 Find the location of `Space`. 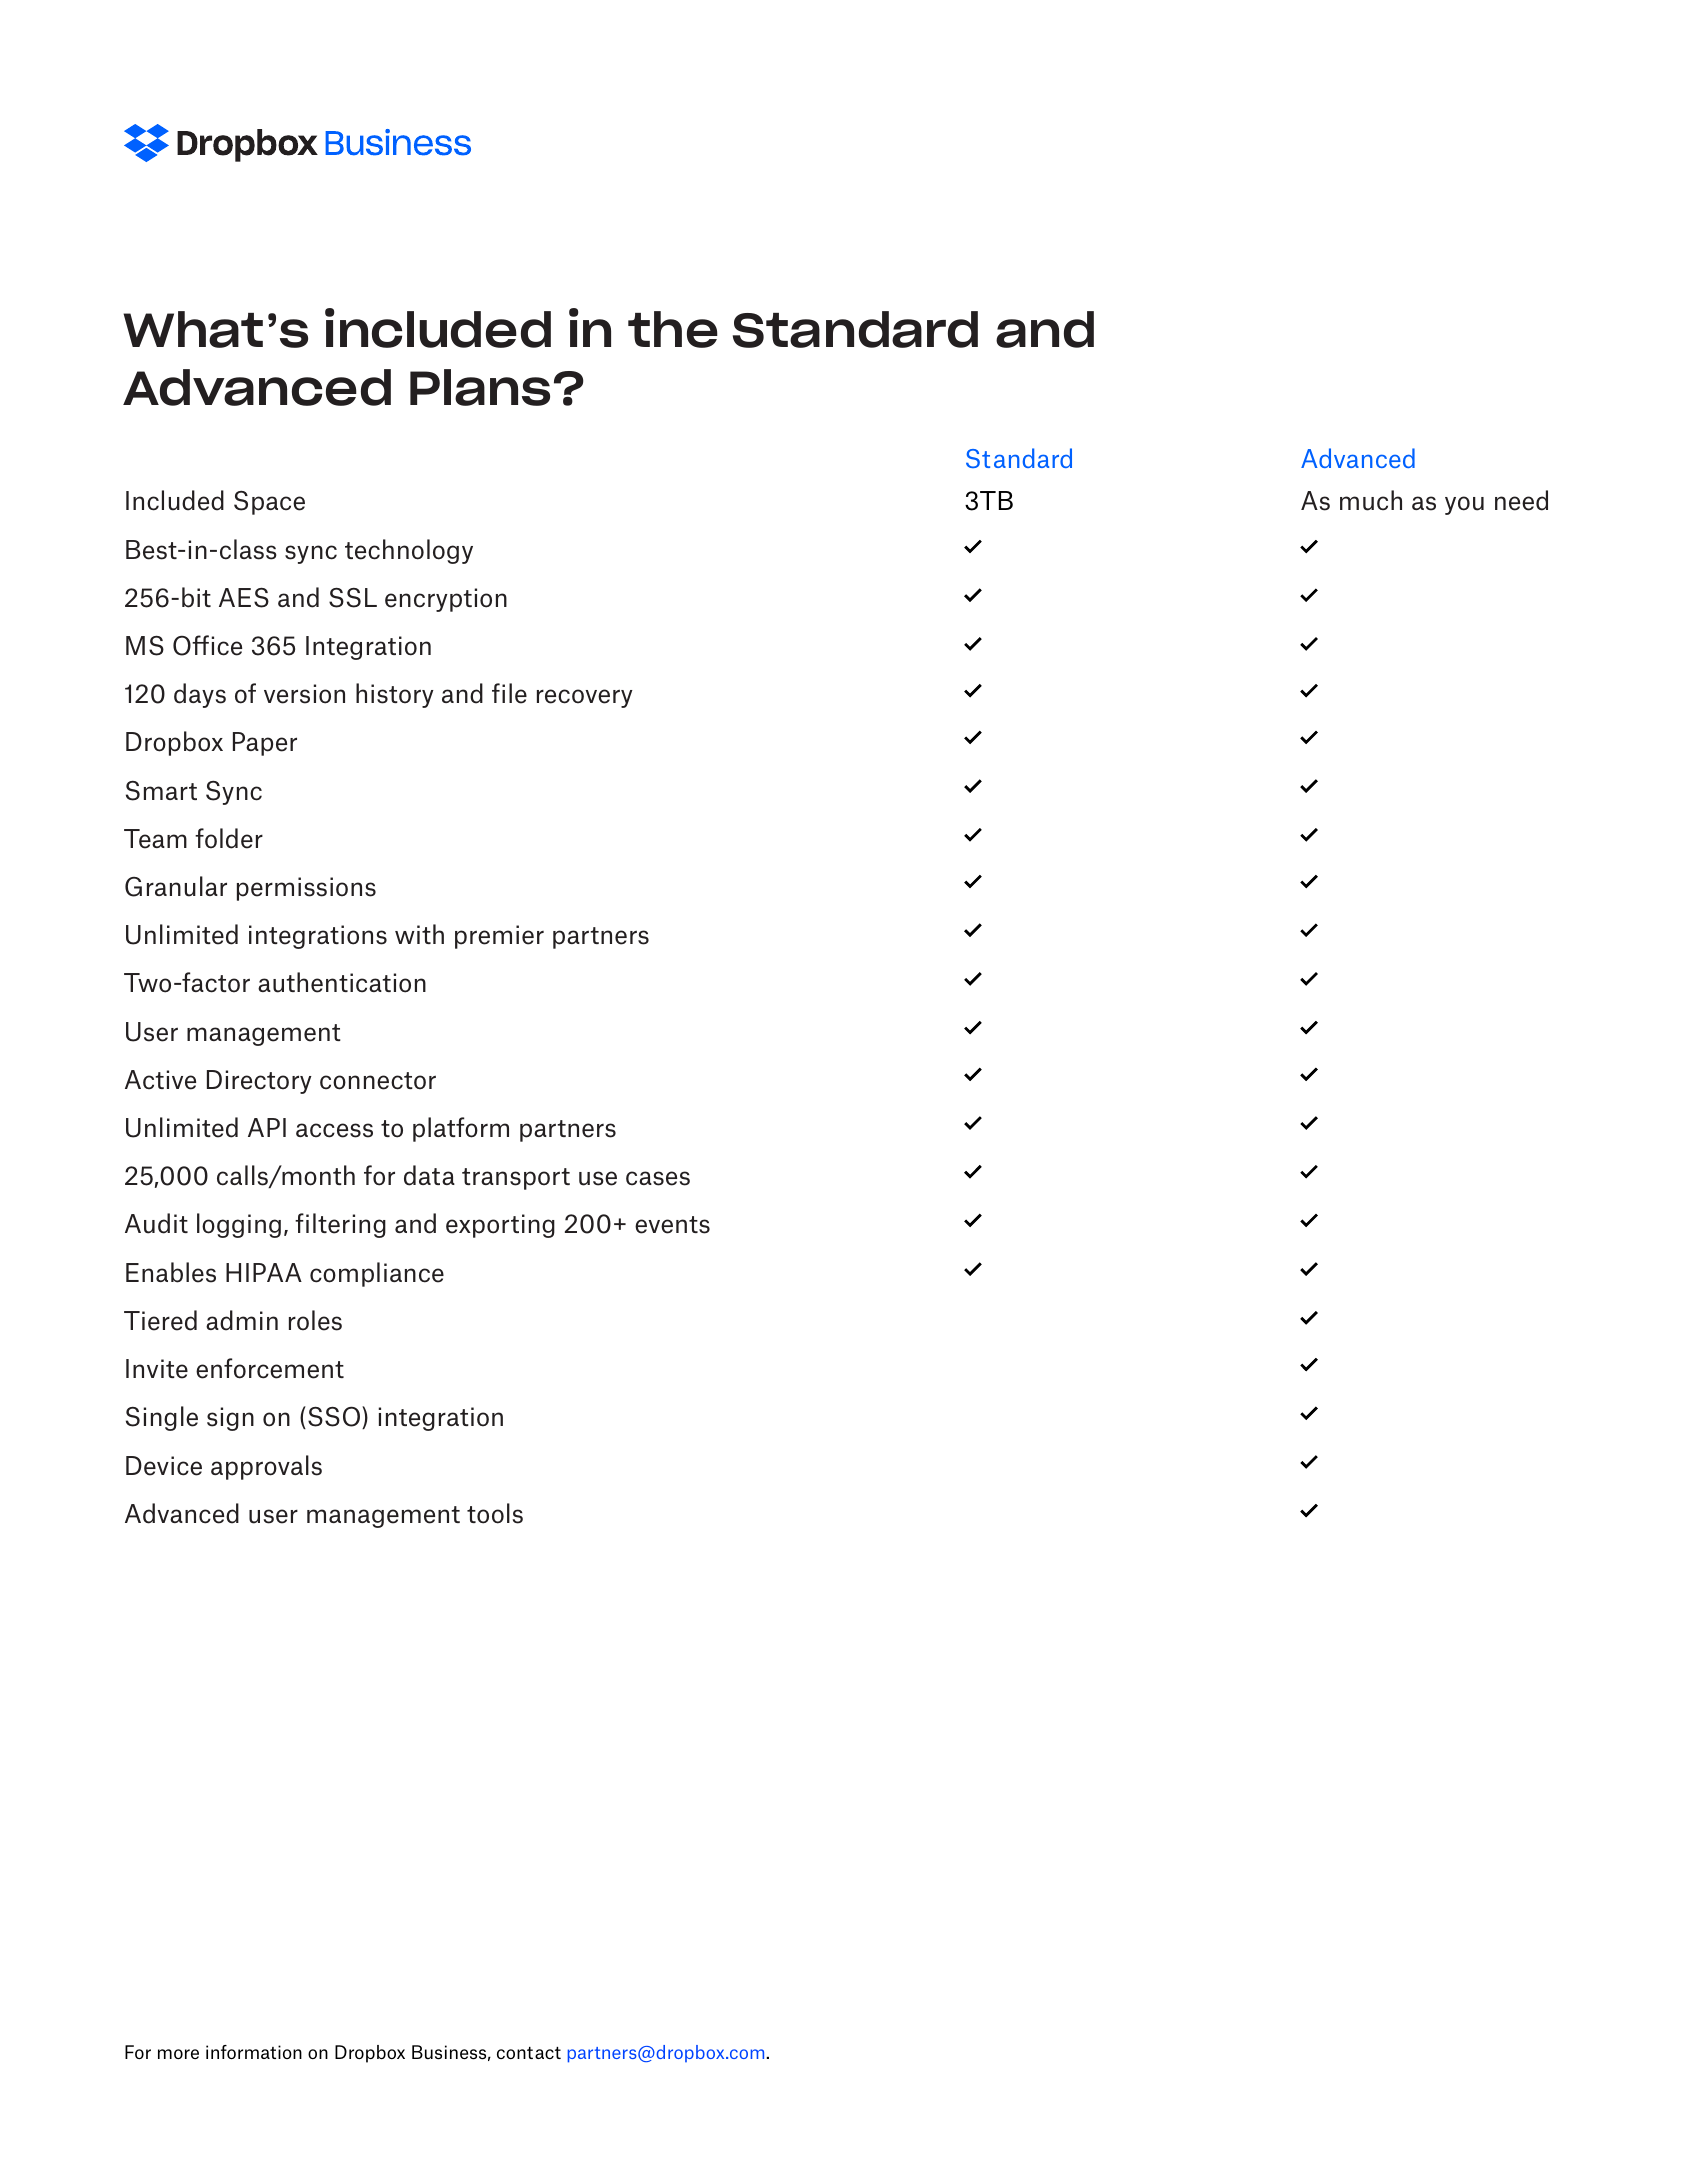

Space is located at coordinates (269, 503).
